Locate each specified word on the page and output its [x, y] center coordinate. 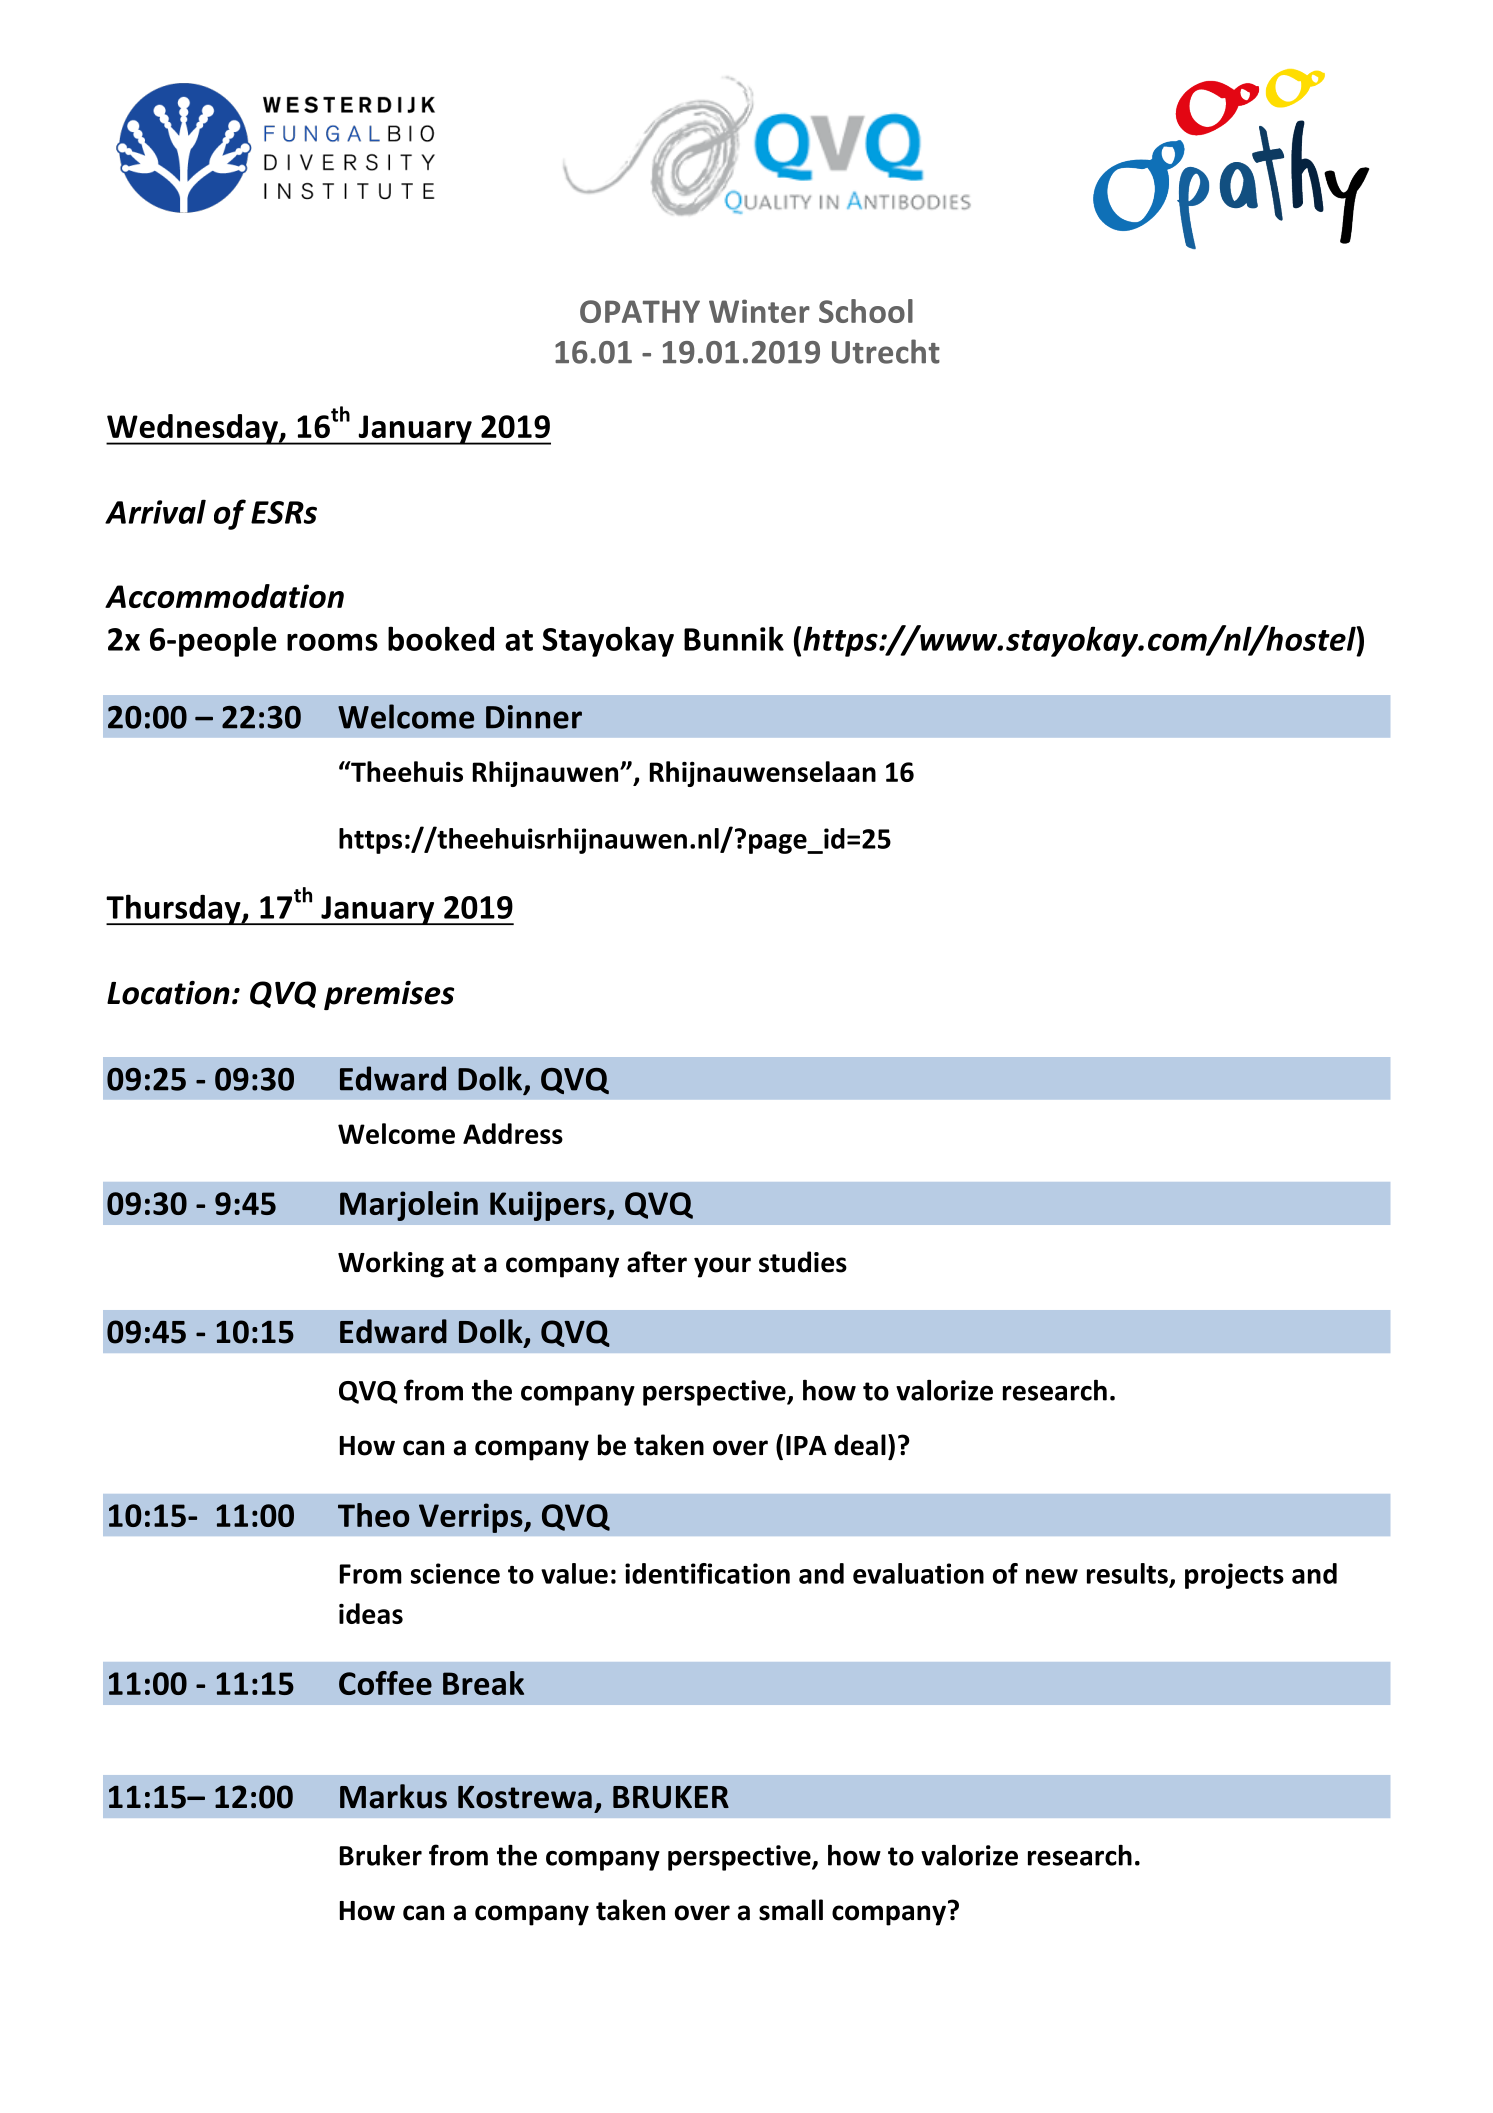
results [1127, 1573]
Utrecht [886, 351]
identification [707, 1573]
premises [389, 995]
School [866, 311]
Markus [393, 1796]
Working [391, 1264]
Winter [759, 311]
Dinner [534, 717]
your [722, 1267]
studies [803, 1262]
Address [513, 1133]
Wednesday [193, 429]
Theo [374, 1515]
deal [860, 1445]
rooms [332, 642]
